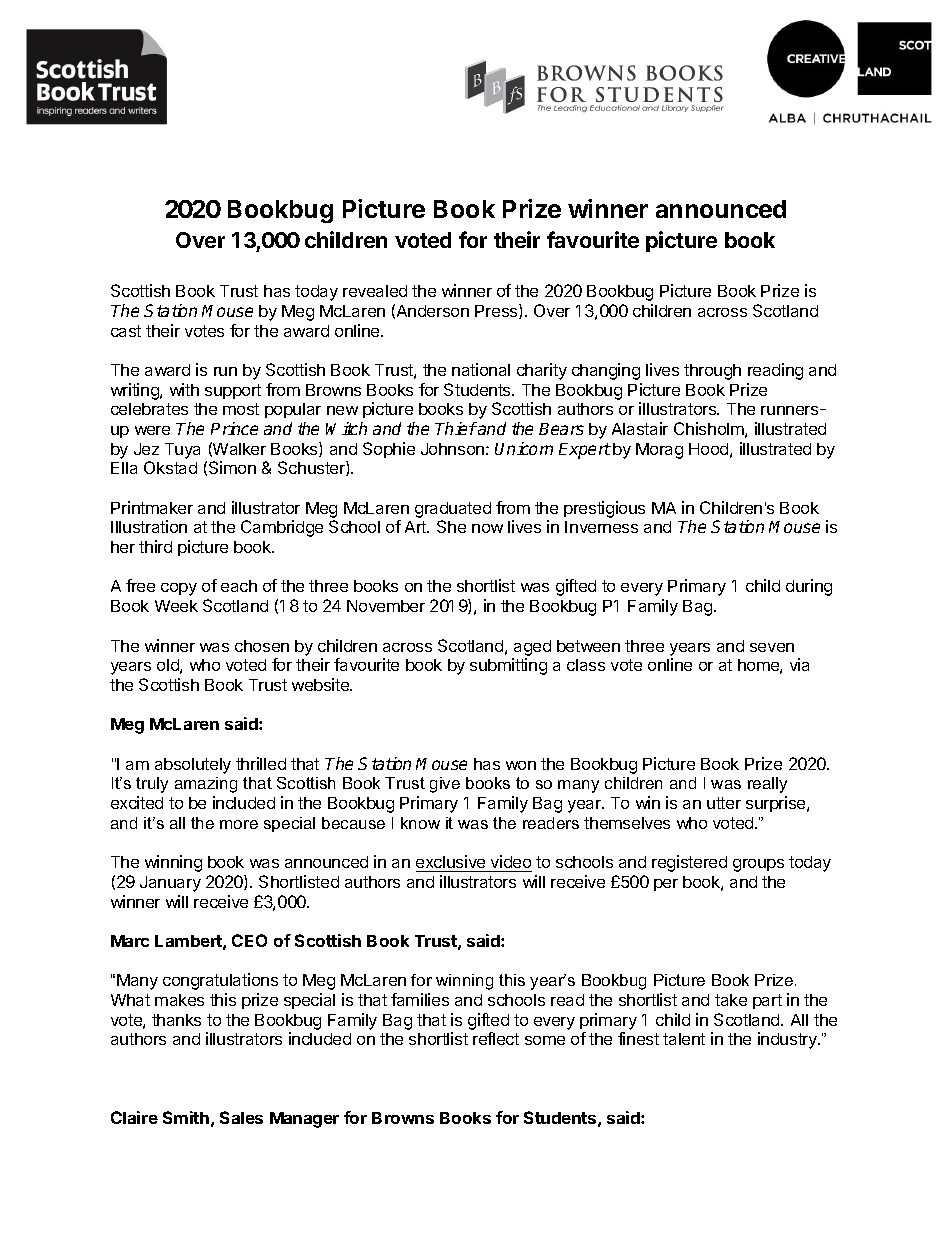  I want to click on through, so click(712, 372).
